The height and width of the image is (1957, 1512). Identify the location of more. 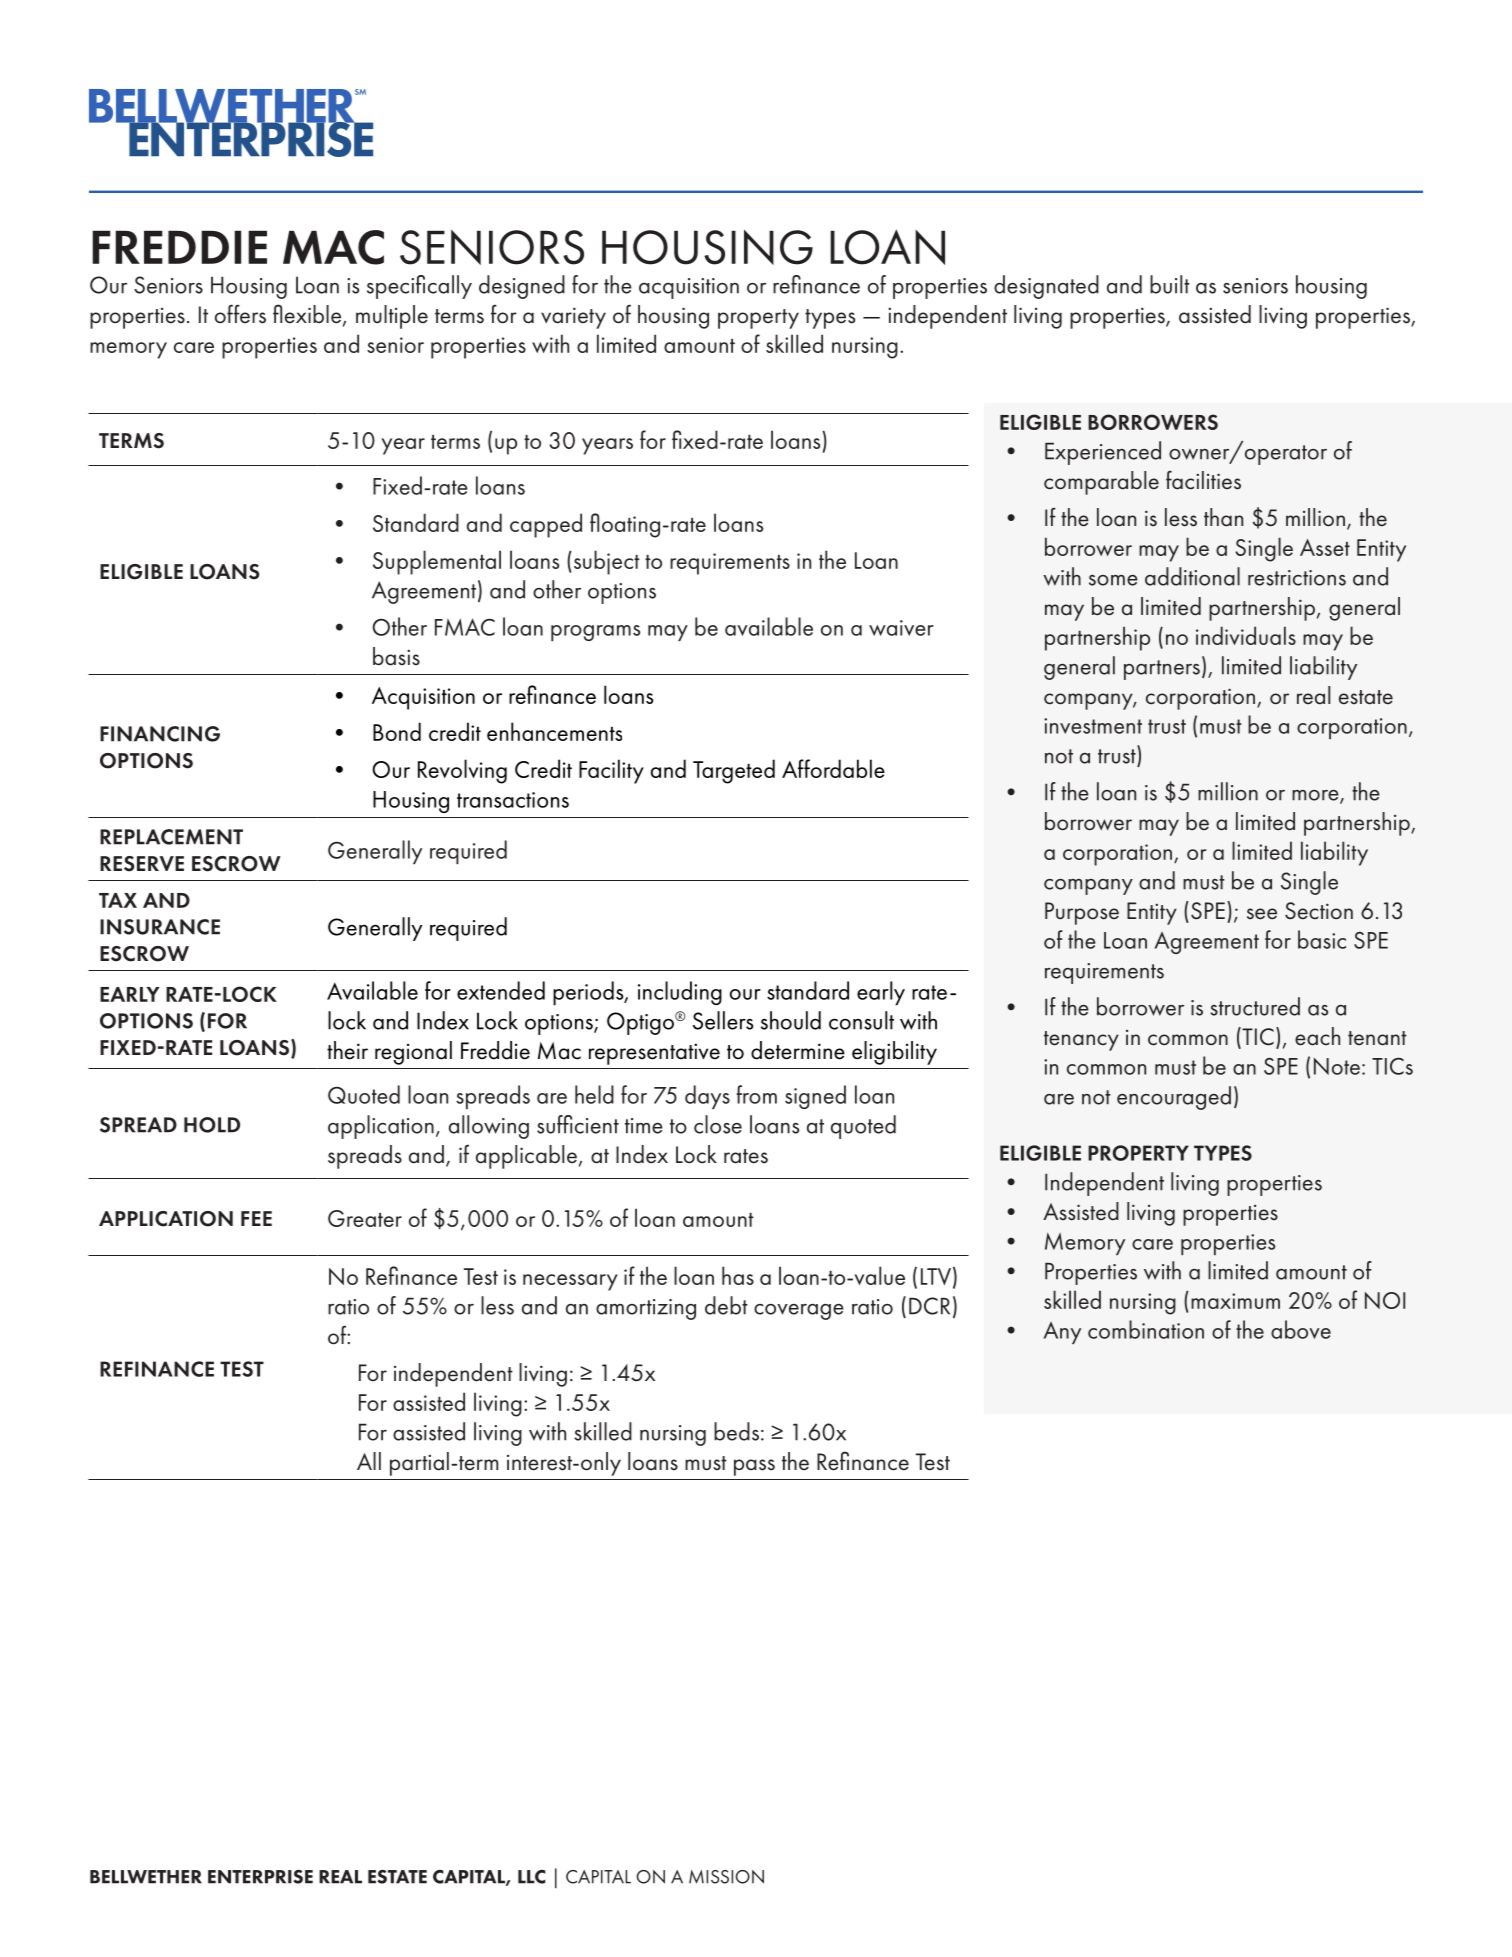
(1316, 796).
